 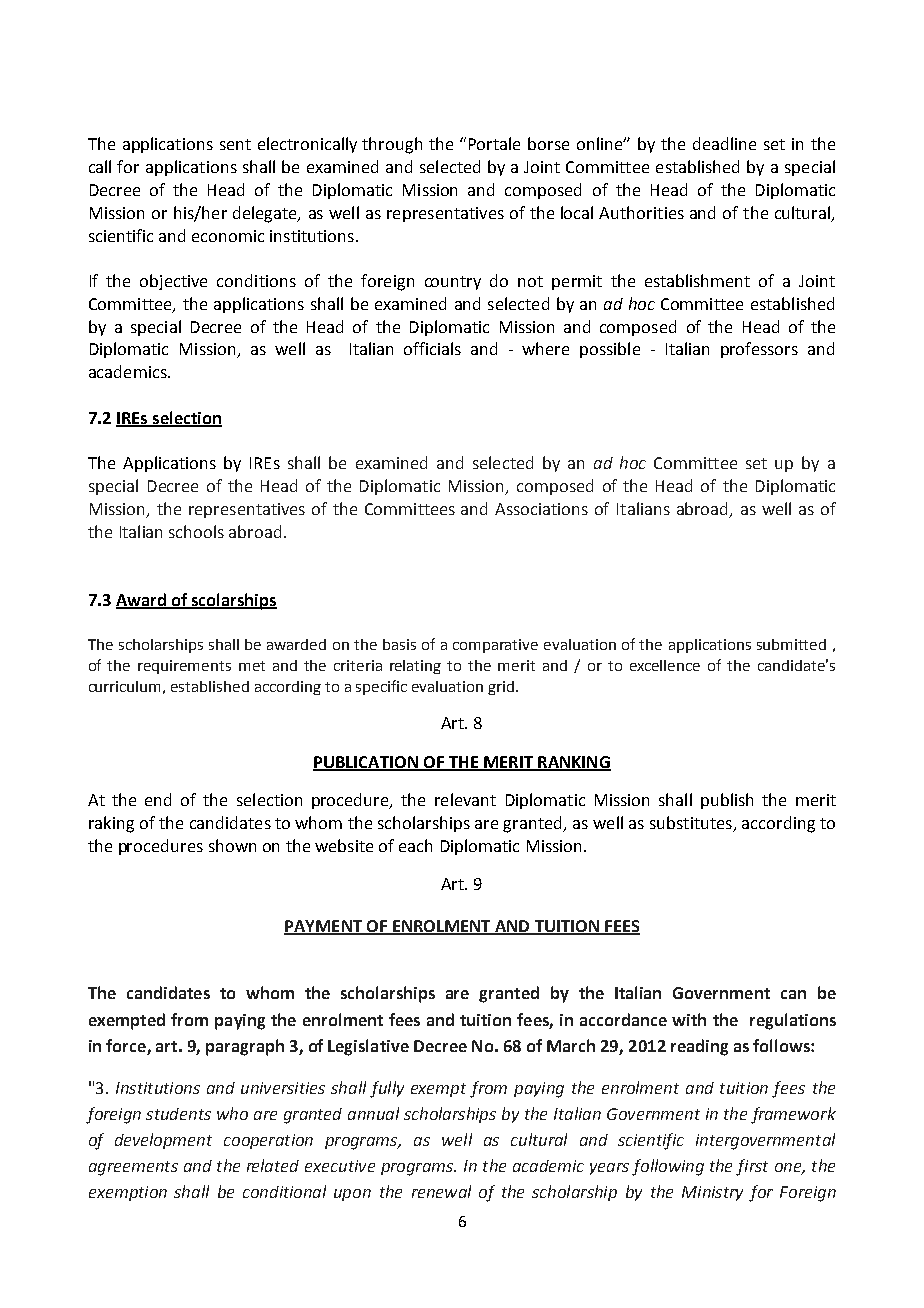 What do you see at coordinates (228, 236) in the page?
I see `economic` at bounding box center [228, 236].
